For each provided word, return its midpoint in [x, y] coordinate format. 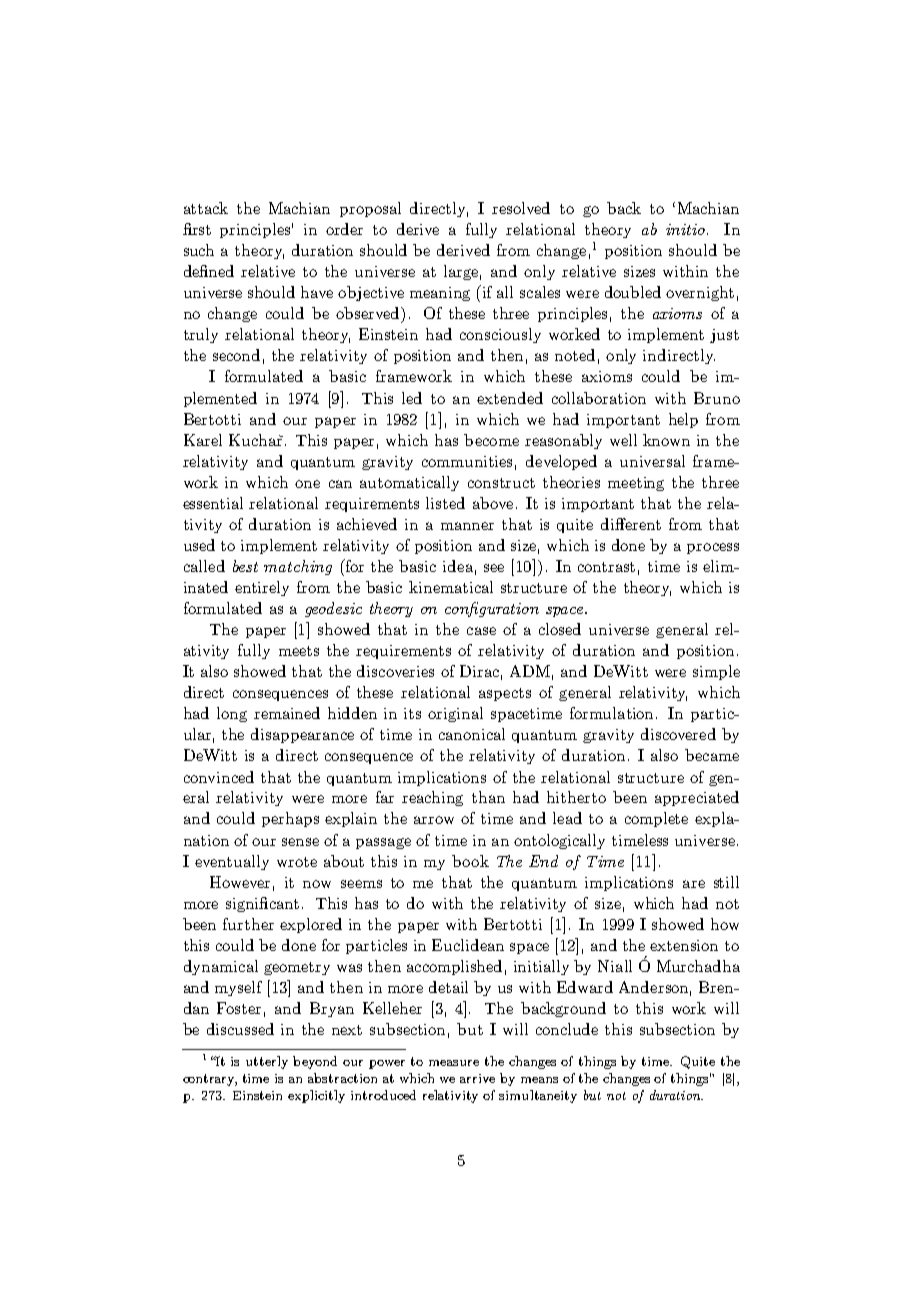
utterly [267, 1062]
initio [685, 229]
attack [206, 208]
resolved [521, 208]
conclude [567, 1029]
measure [454, 1063]
